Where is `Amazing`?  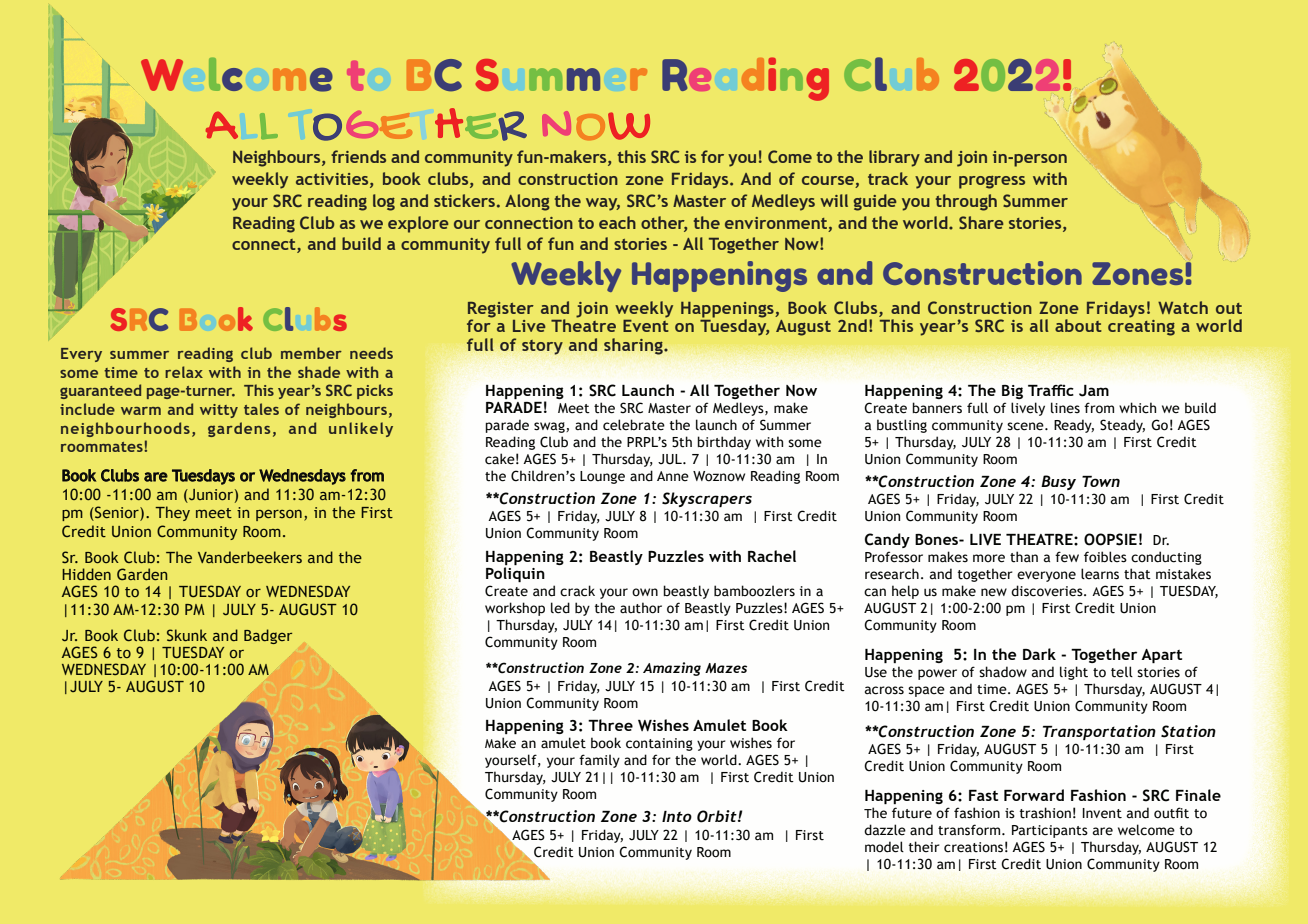 Amazing is located at coordinates (672, 669).
